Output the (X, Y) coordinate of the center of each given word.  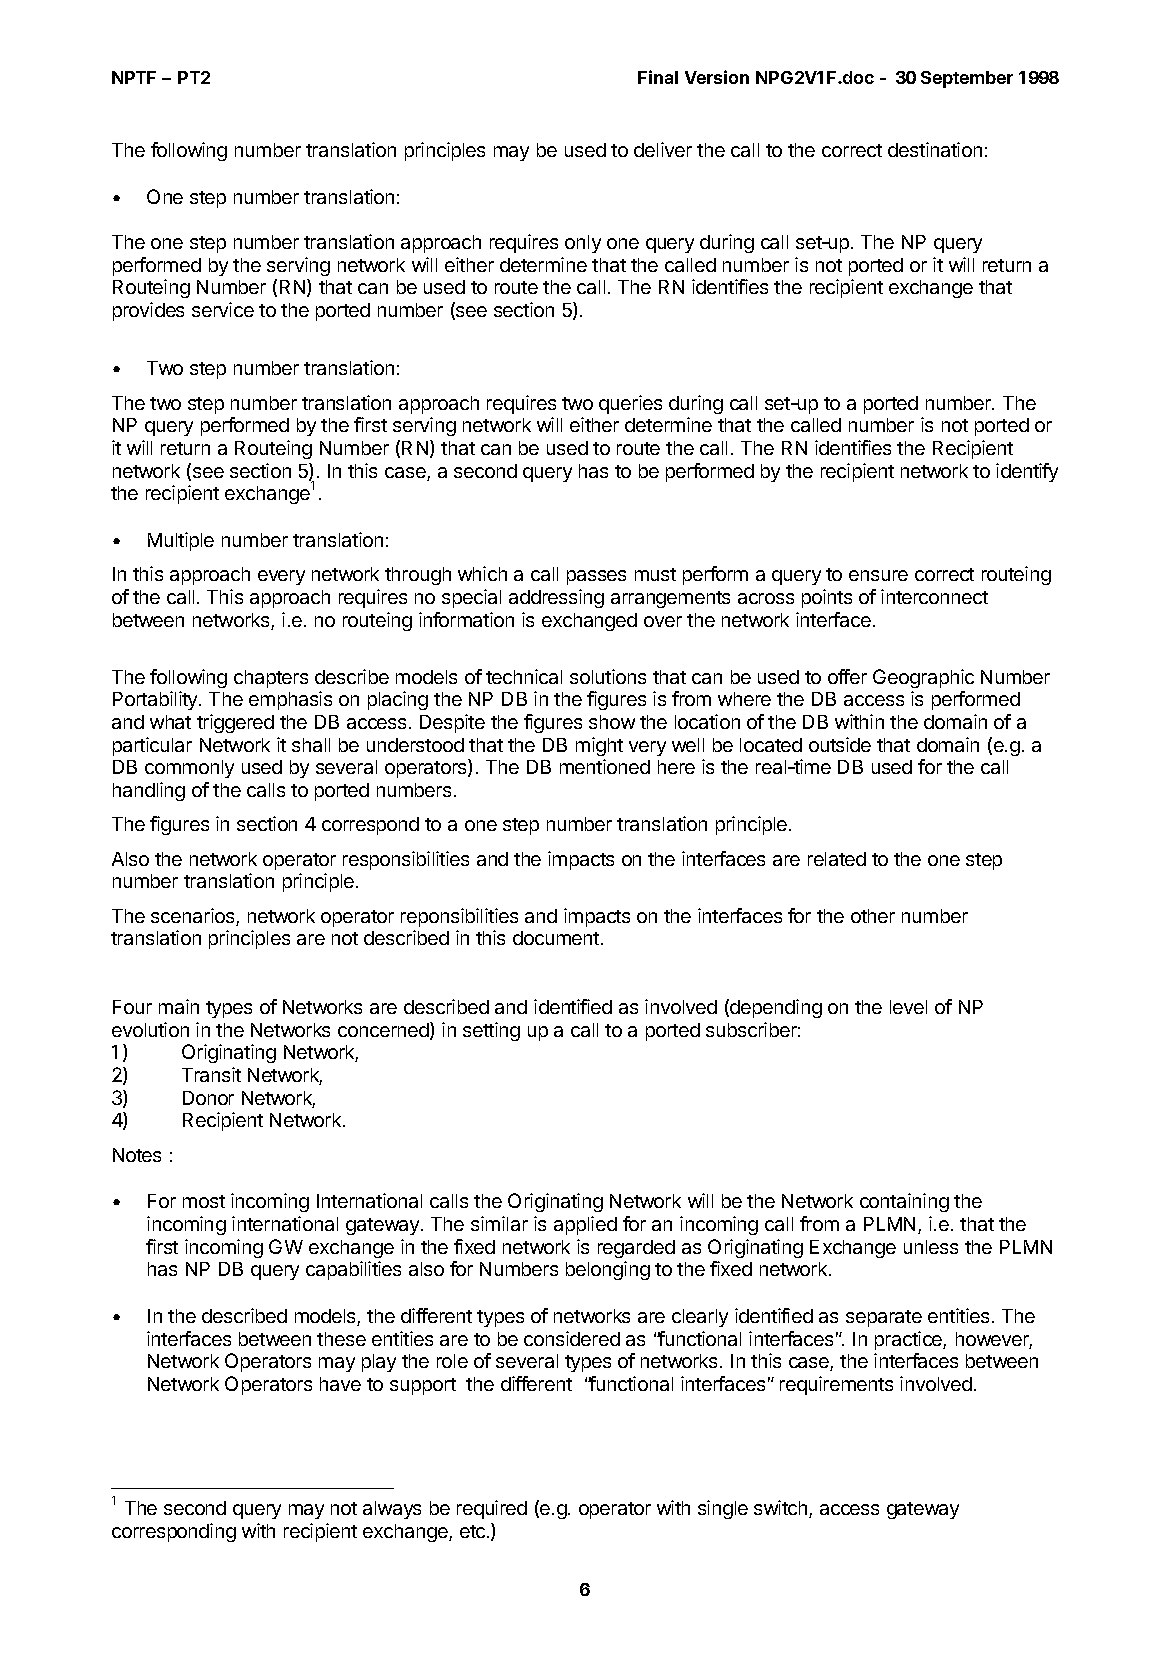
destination (935, 149)
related (837, 859)
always (392, 1510)
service (223, 309)
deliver (663, 149)
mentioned (605, 766)
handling (149, 791)
